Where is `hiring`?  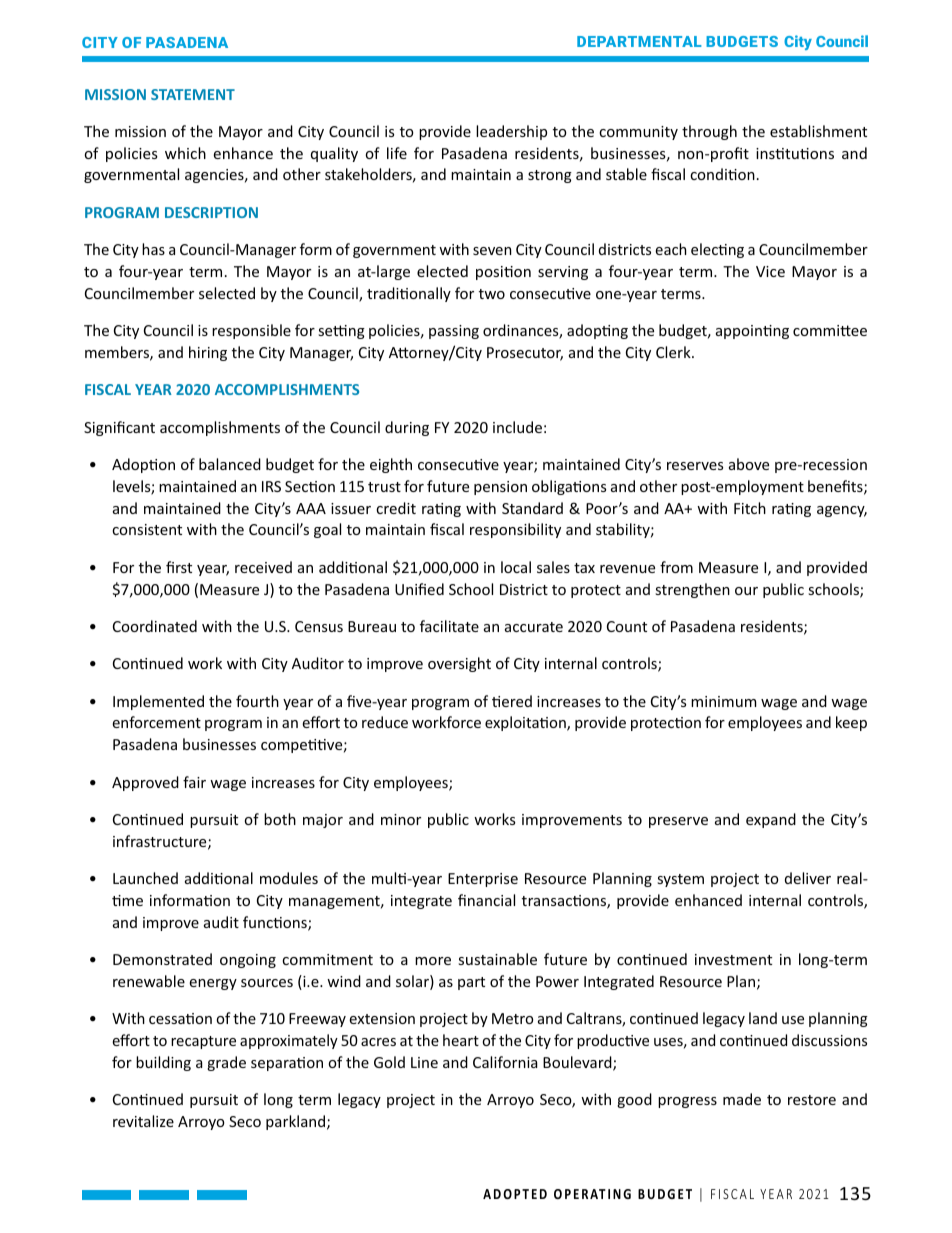
hiring is located at coordinates (208, 353).
